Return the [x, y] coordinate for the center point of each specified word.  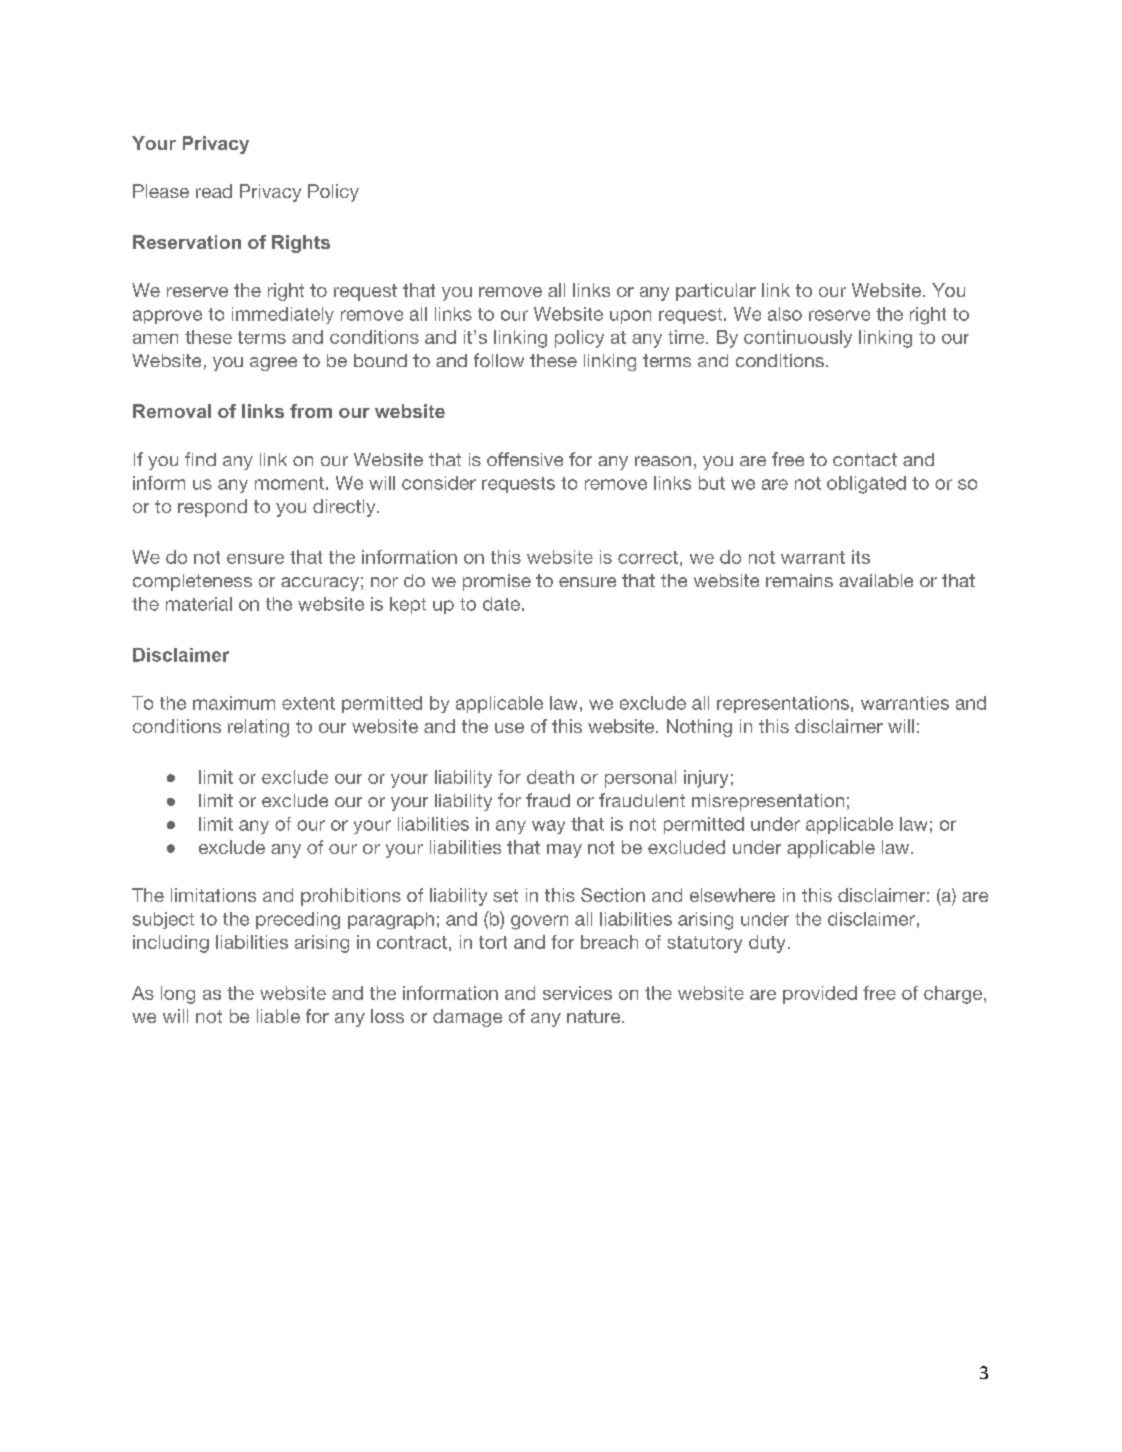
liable [278, 1016]
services [577, 993]
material [199, 604]
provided [820, 995]
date [501, 604]
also [785, 314]
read [214, 191]
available [876, 580]
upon [630, 317]
